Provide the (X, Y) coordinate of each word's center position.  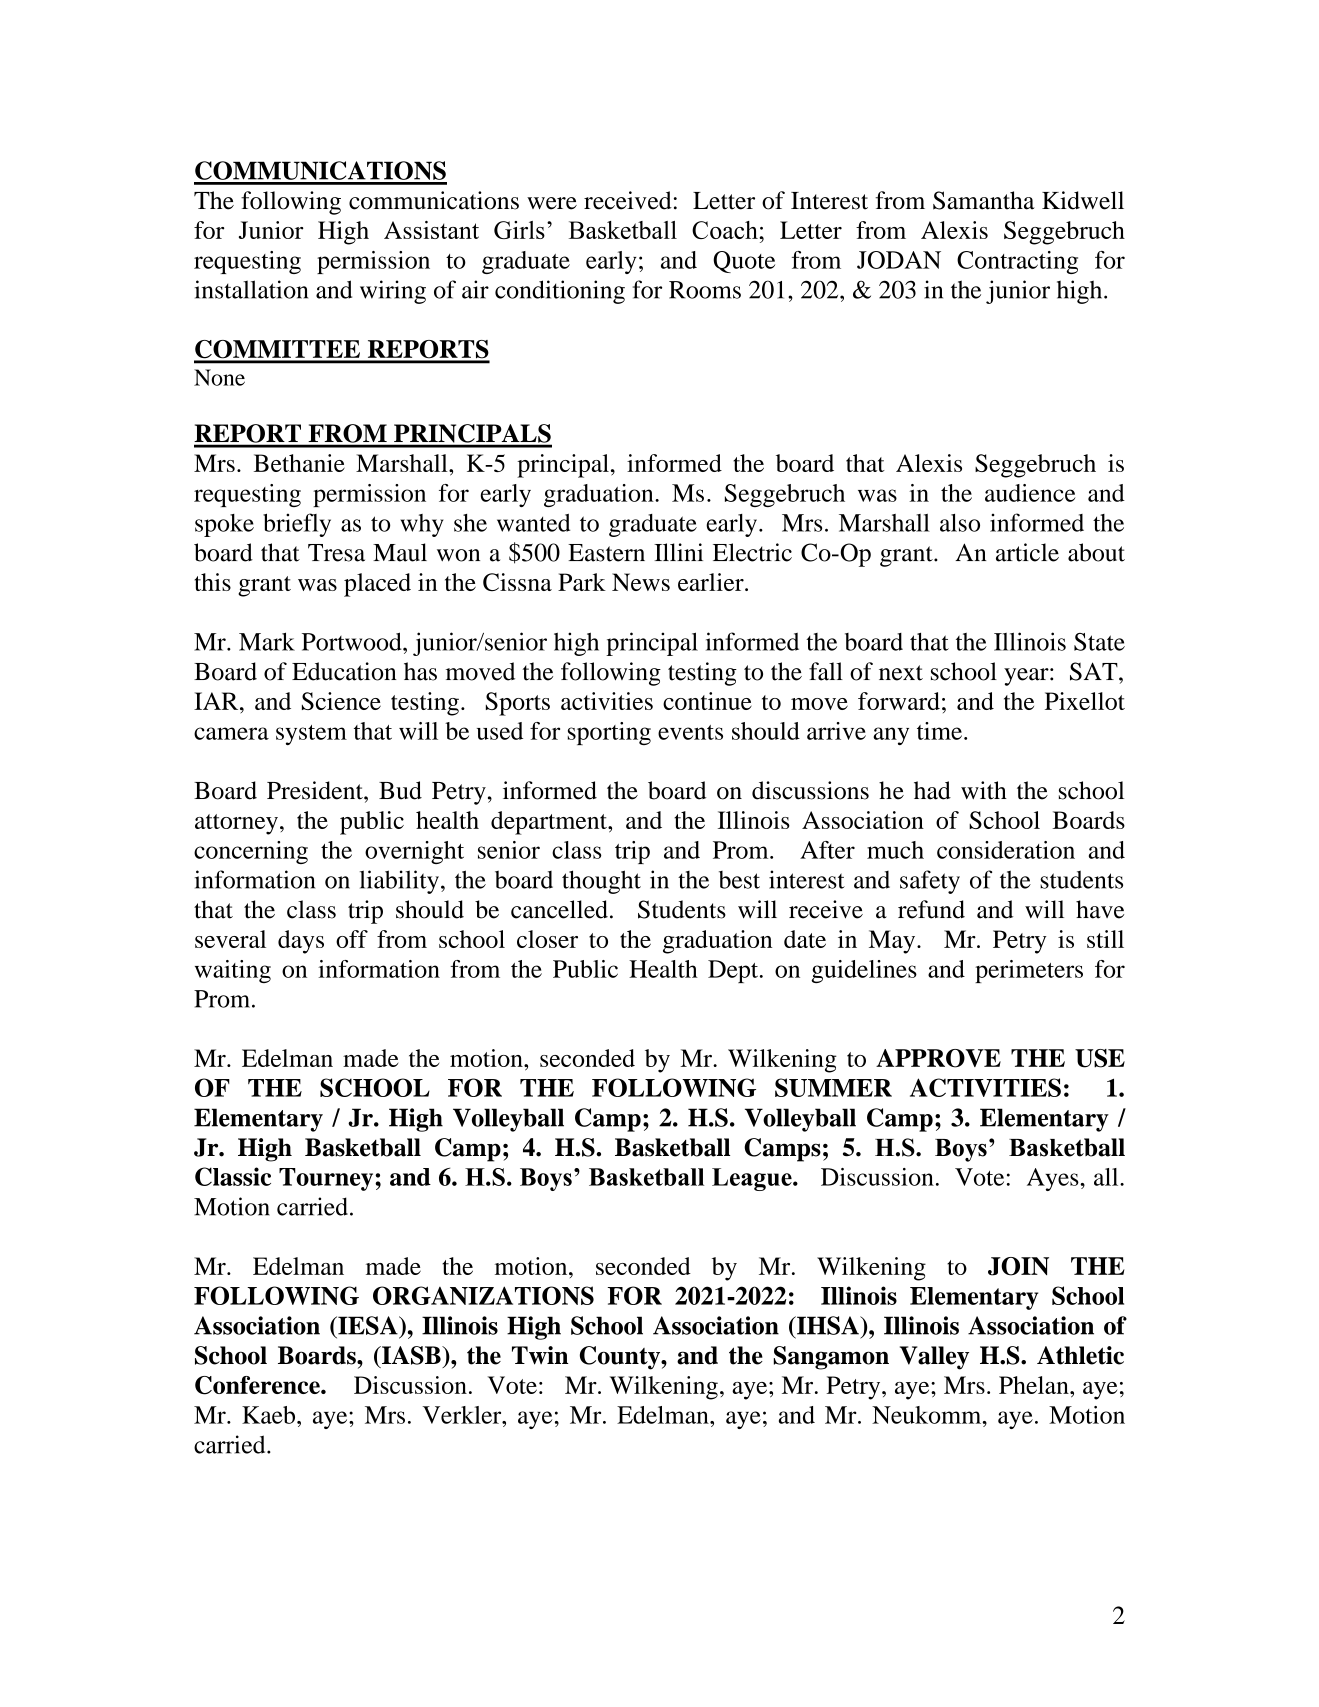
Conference (258, 1385)
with (984, 790)
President (316, 790)
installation (251, 289)
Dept (734, 971)
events (690, 732)
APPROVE (938, 1058)
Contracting (1017, 262)
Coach (725, 230)
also (960, 523)
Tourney (327, 1179)
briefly (297, 525)
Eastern (606, 553)
